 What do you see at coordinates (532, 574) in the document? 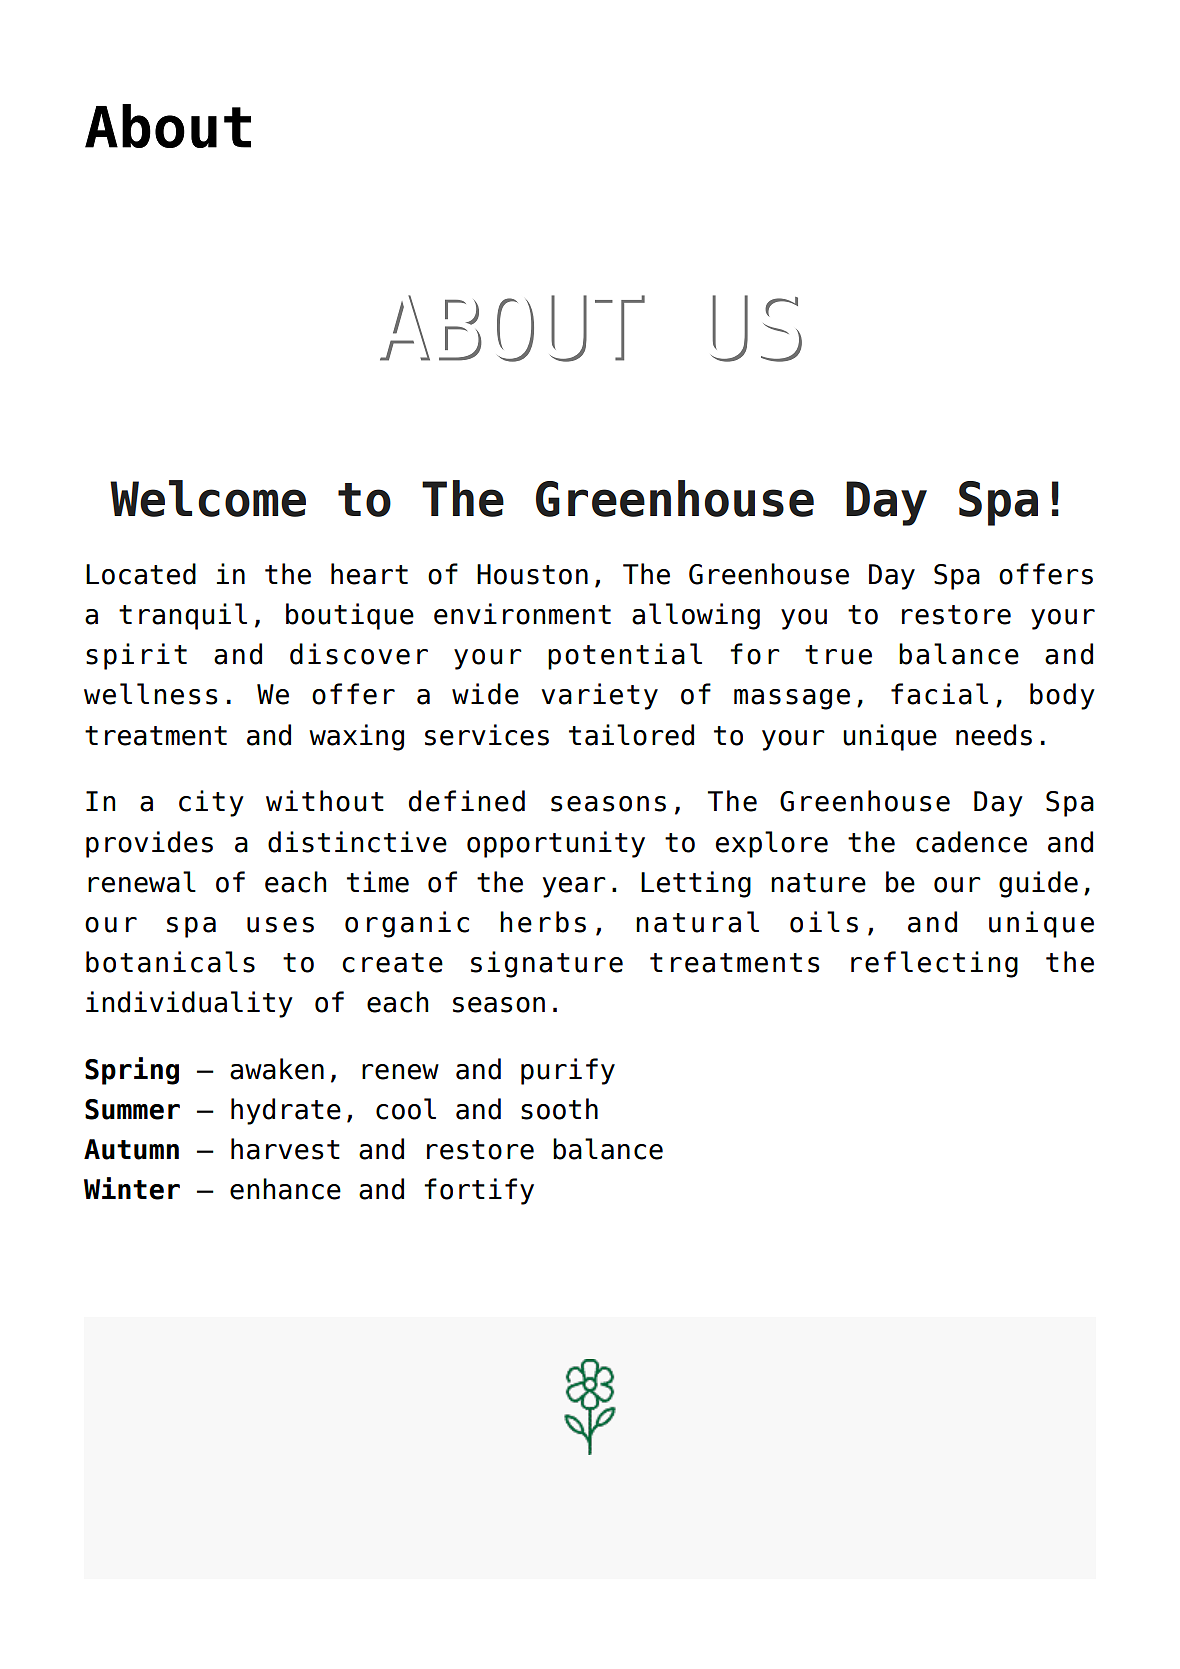
I see `Houston` at bounding box center [532, 574].
